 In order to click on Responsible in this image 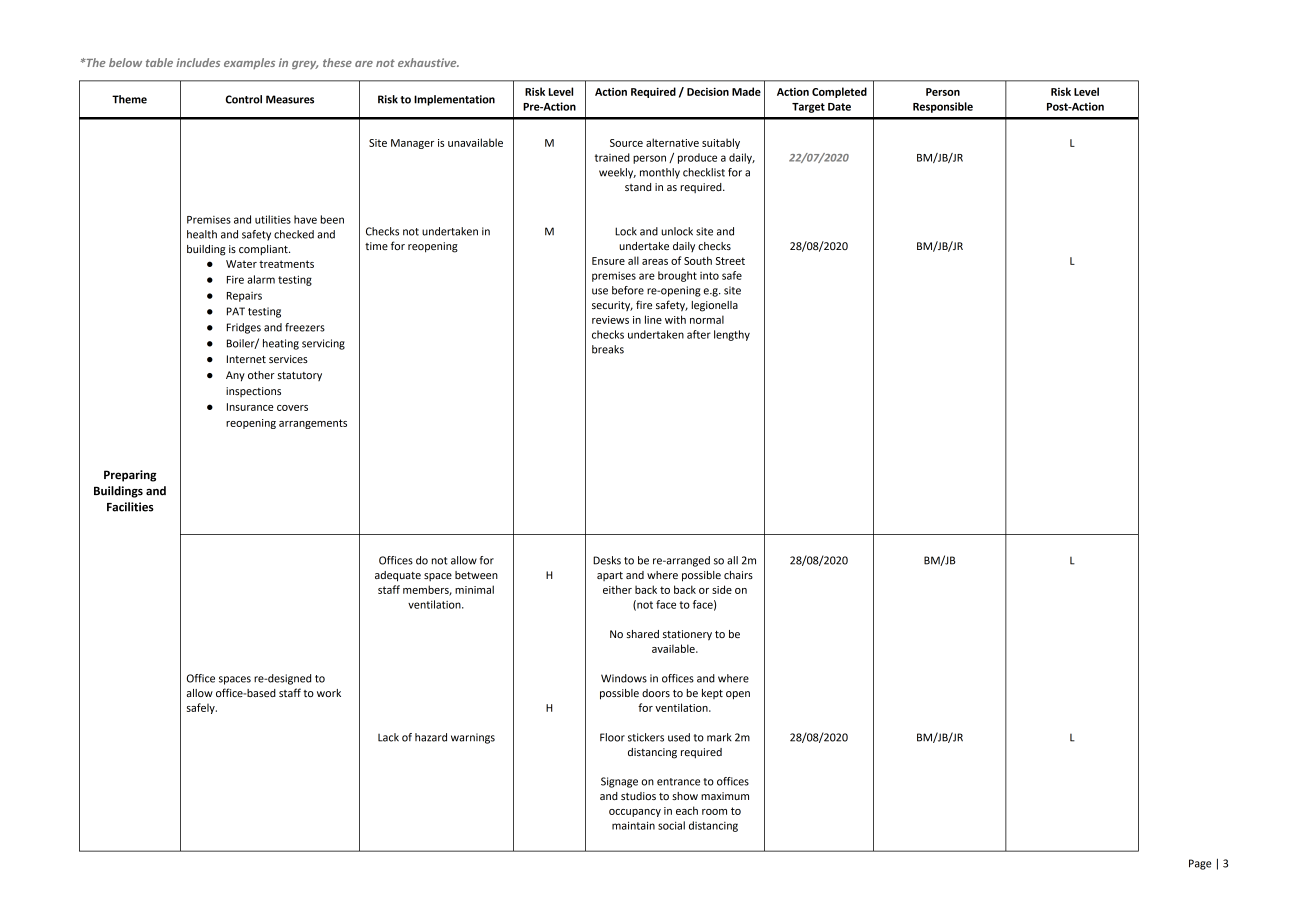, I will do `click(943, 107)`.
